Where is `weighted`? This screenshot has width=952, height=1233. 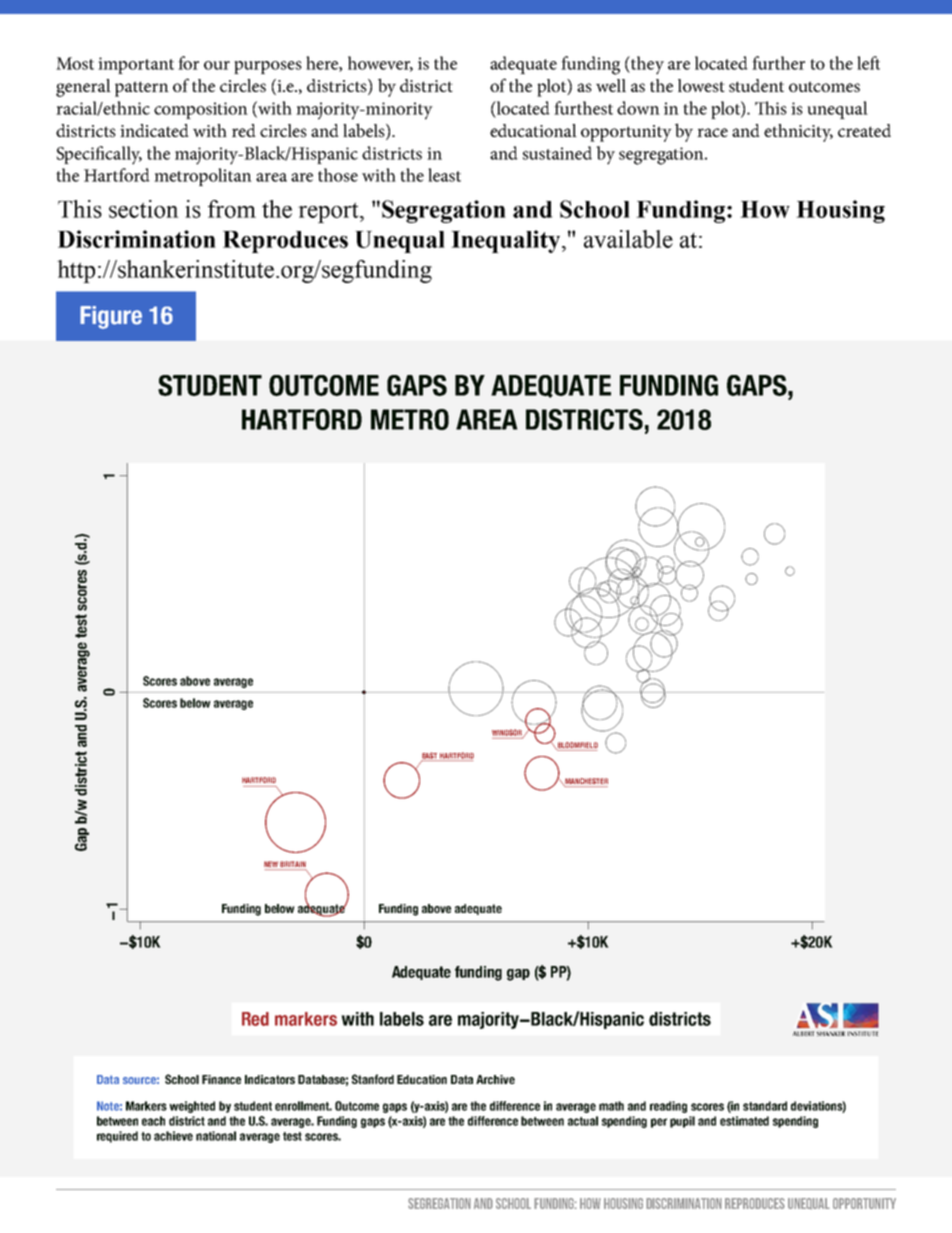 weighted is located at coordinates (192, 1107).
